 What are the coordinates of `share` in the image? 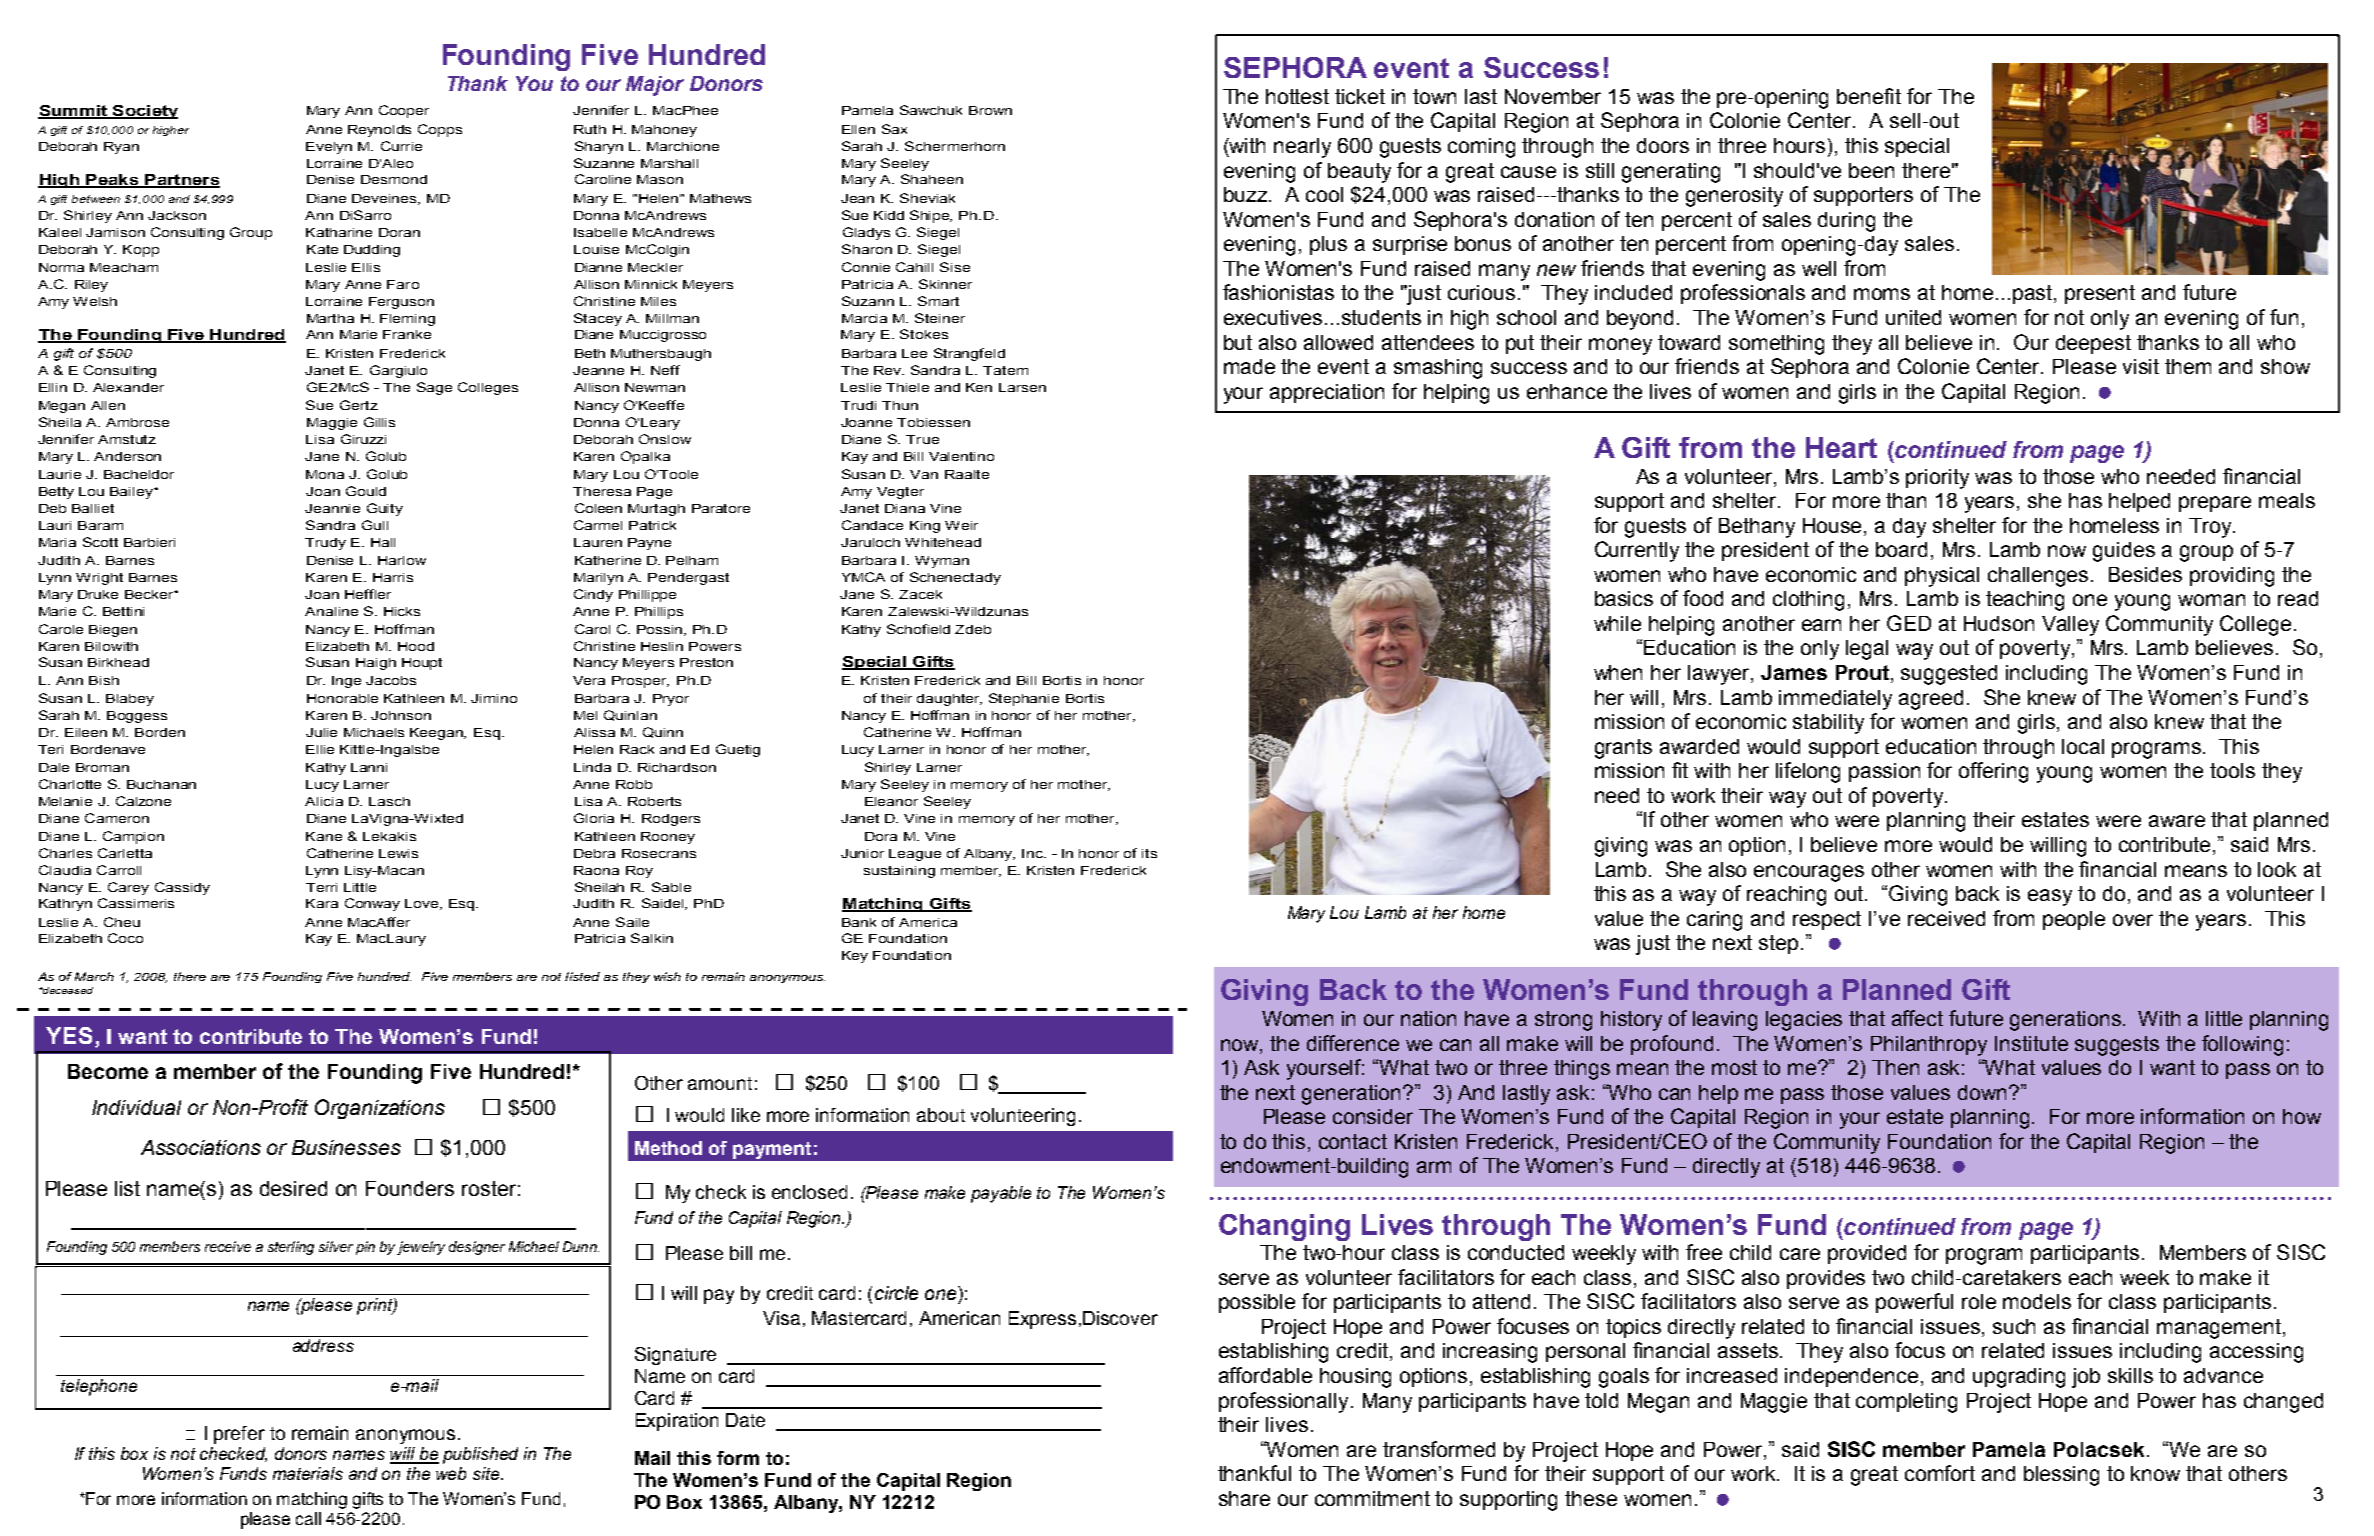 It's located at (1244, 1498).
